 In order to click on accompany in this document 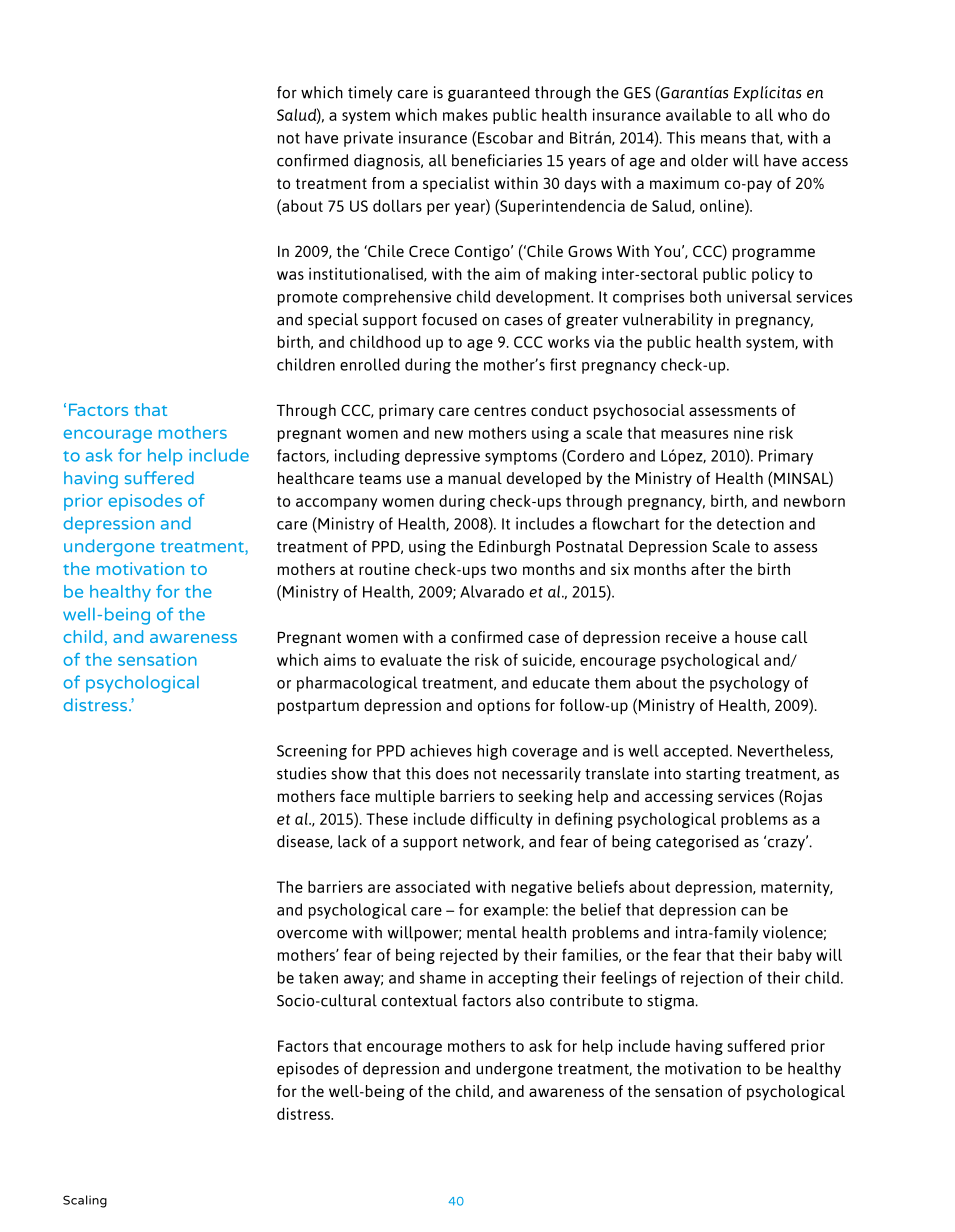, I will do `click(336, 504)`.
